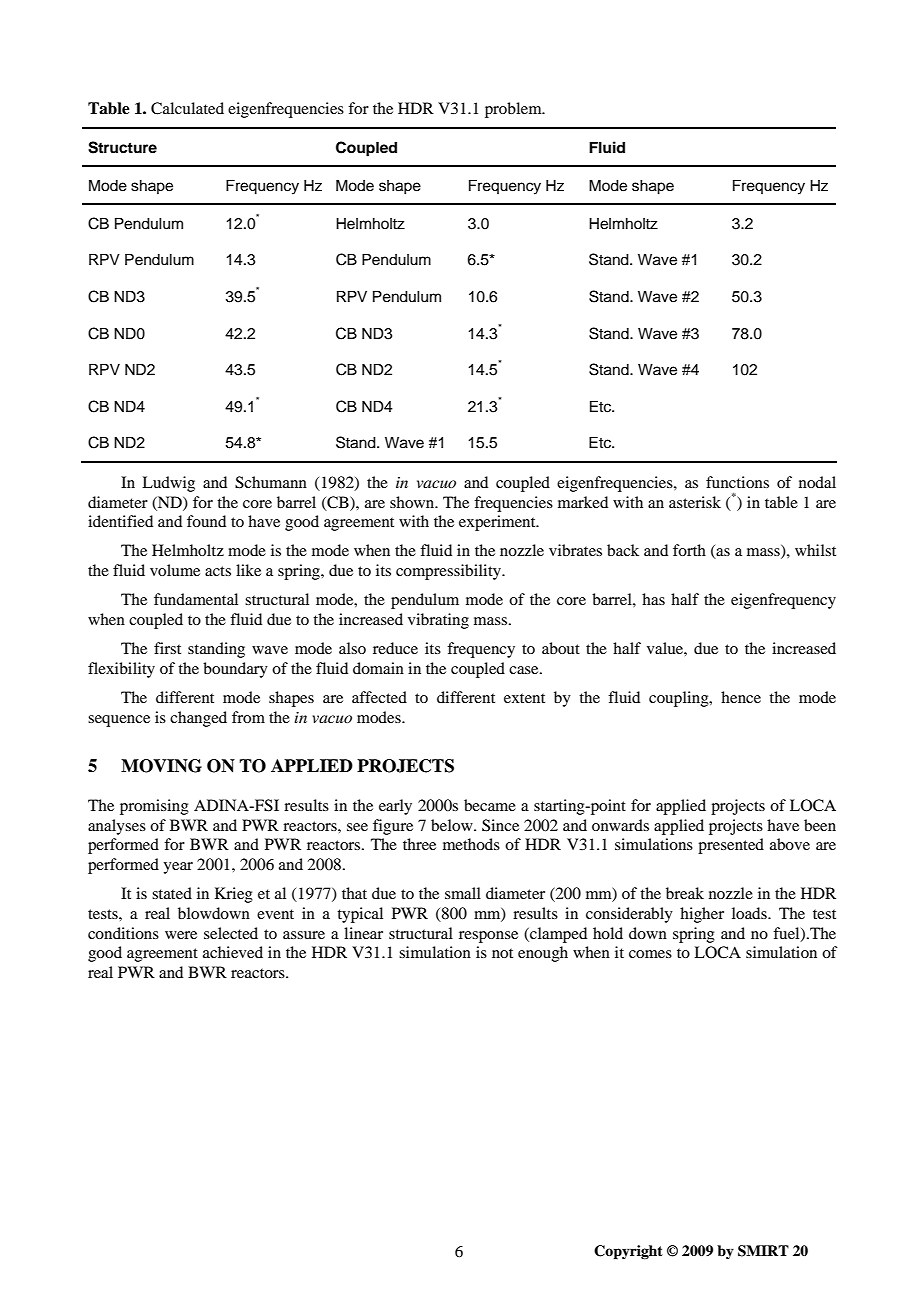  I want to click on achieved, so click(233, 952).
